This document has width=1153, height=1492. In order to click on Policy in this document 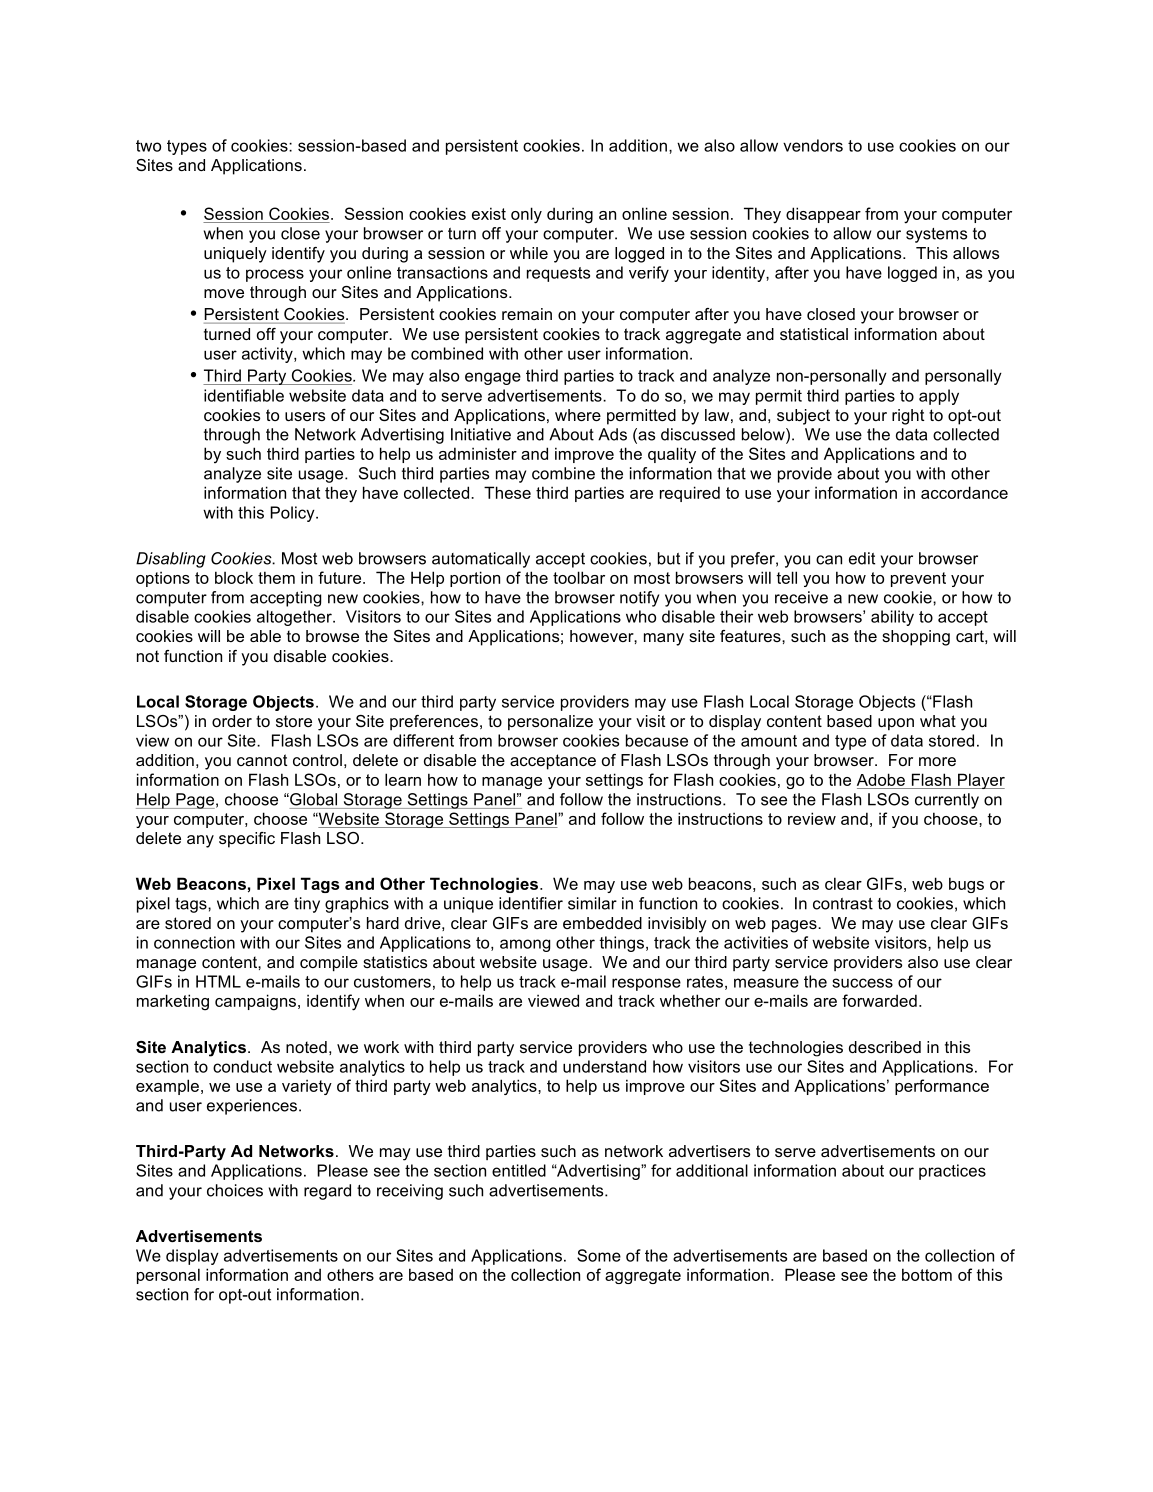, I will do `click(293, 514)`.
